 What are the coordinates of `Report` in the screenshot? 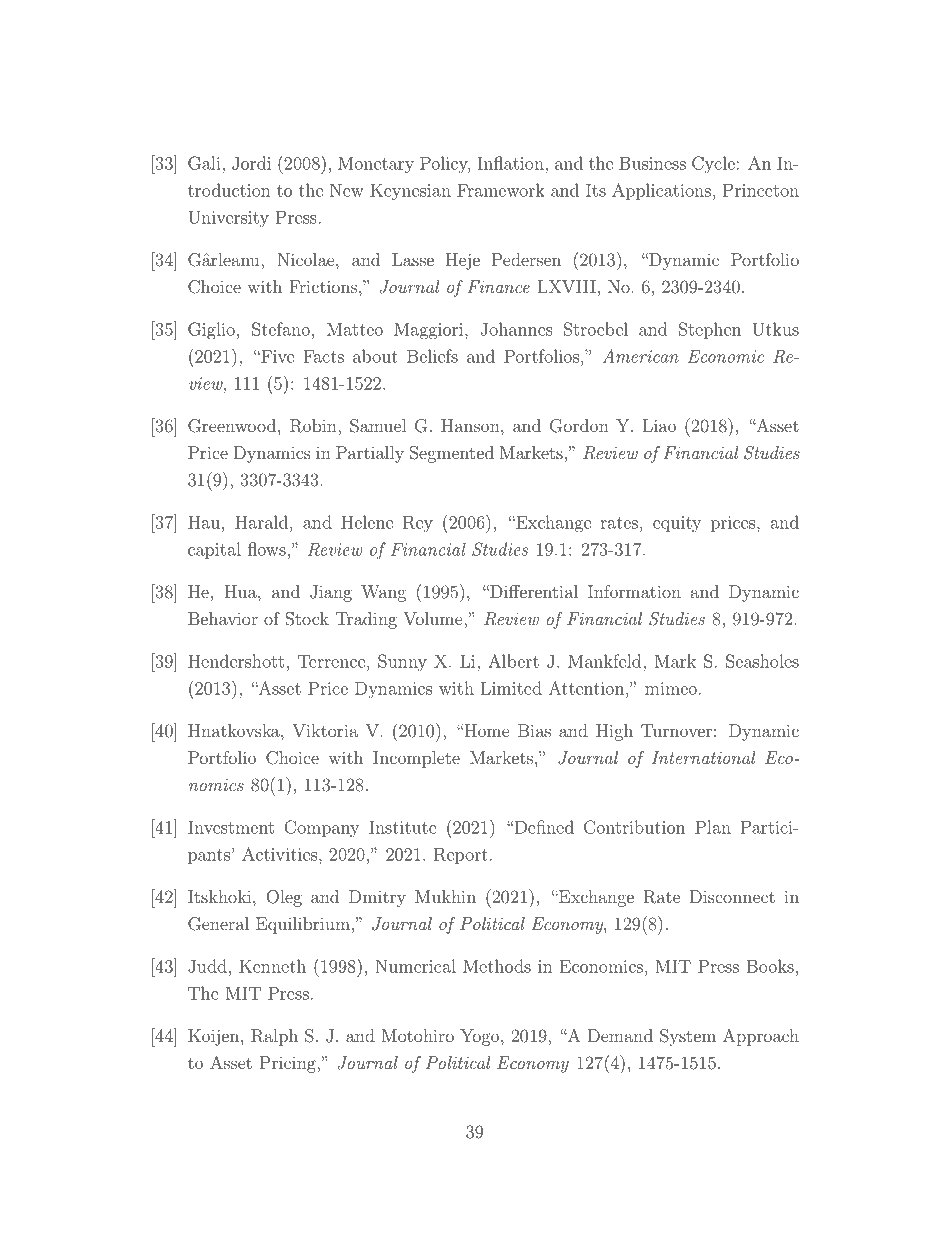 It's located at (461, 855).
